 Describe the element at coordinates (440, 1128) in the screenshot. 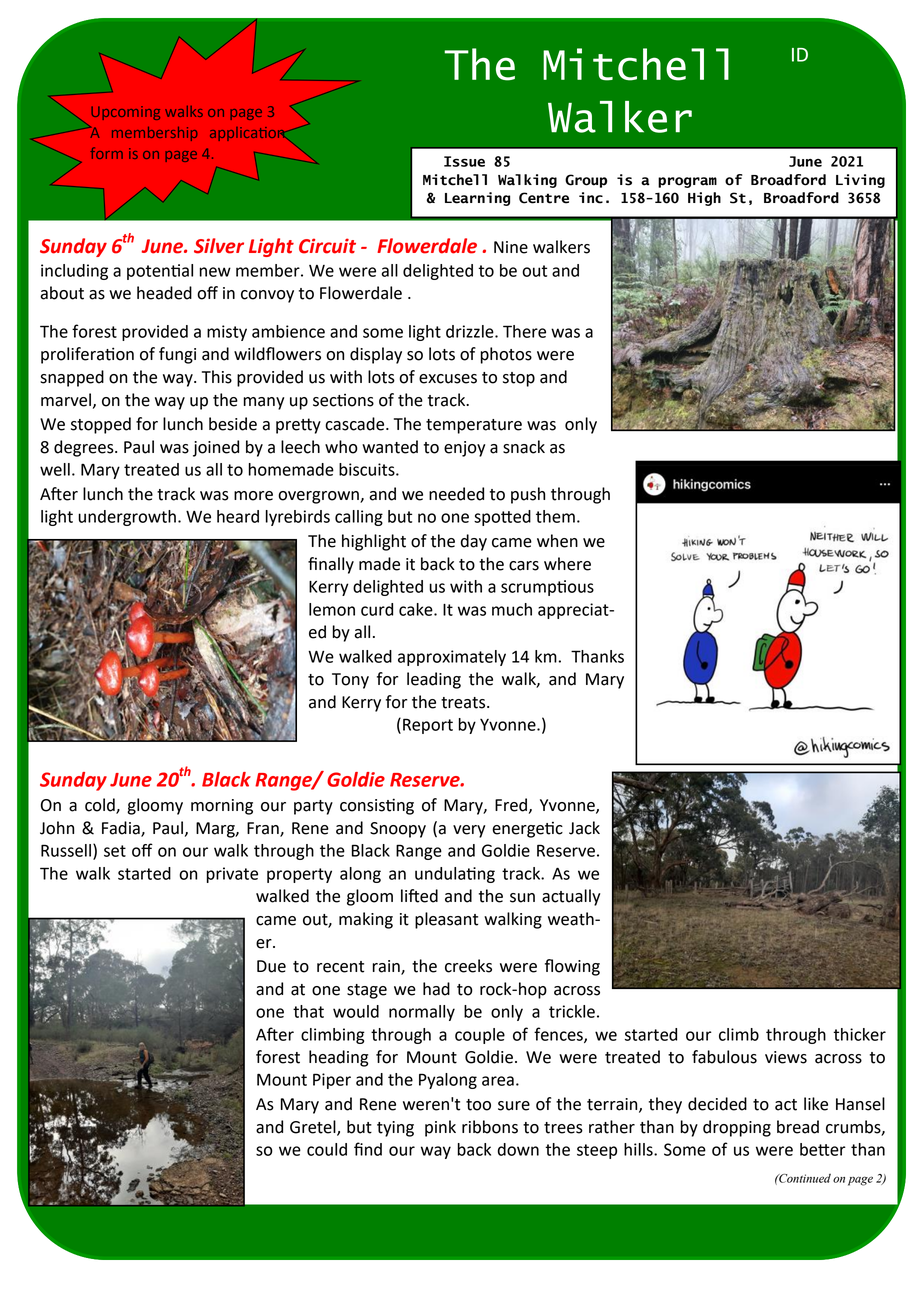

I see `pink` at that location.
